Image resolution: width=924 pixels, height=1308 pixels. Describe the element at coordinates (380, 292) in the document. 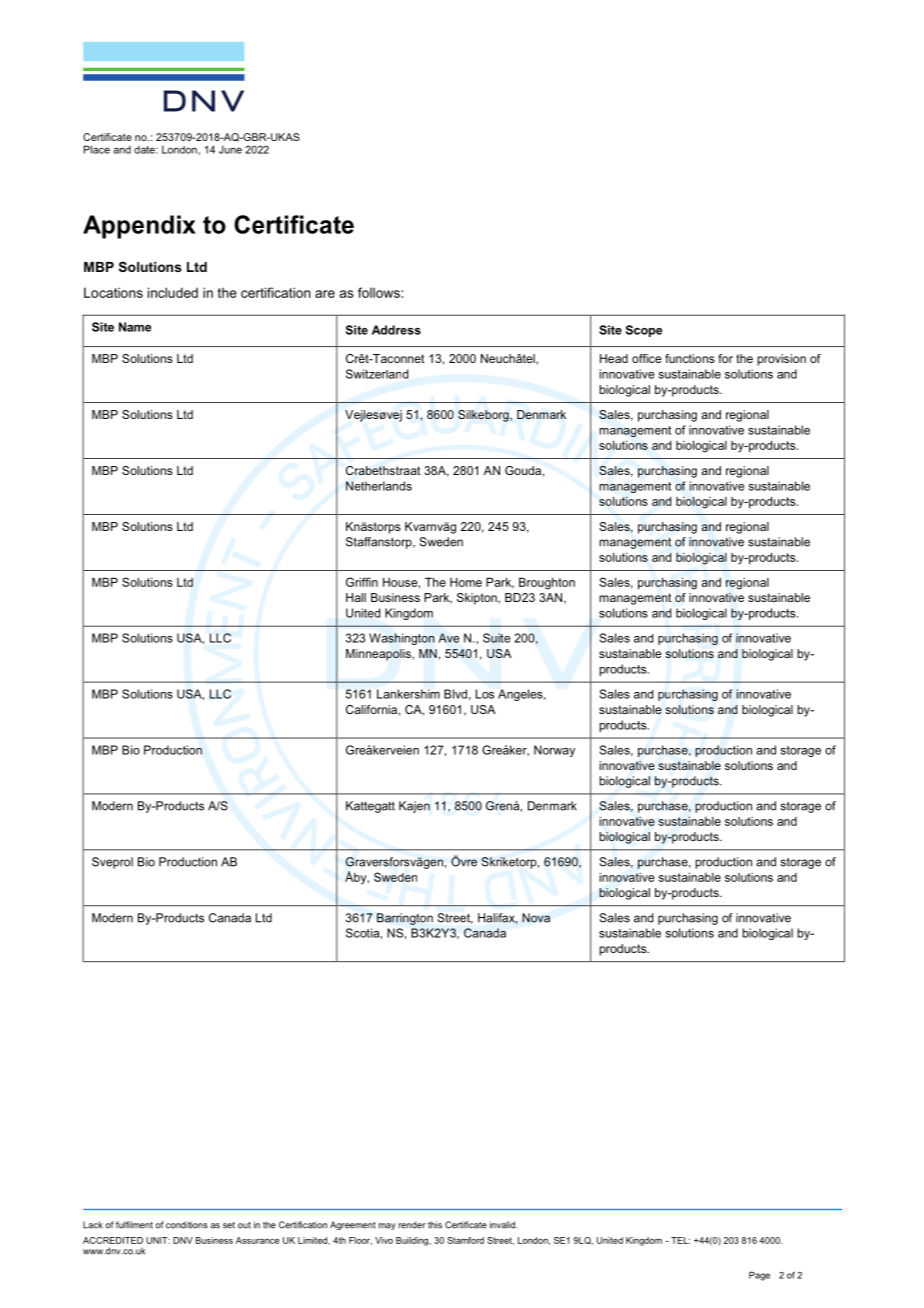

I see `follows` at that location.
